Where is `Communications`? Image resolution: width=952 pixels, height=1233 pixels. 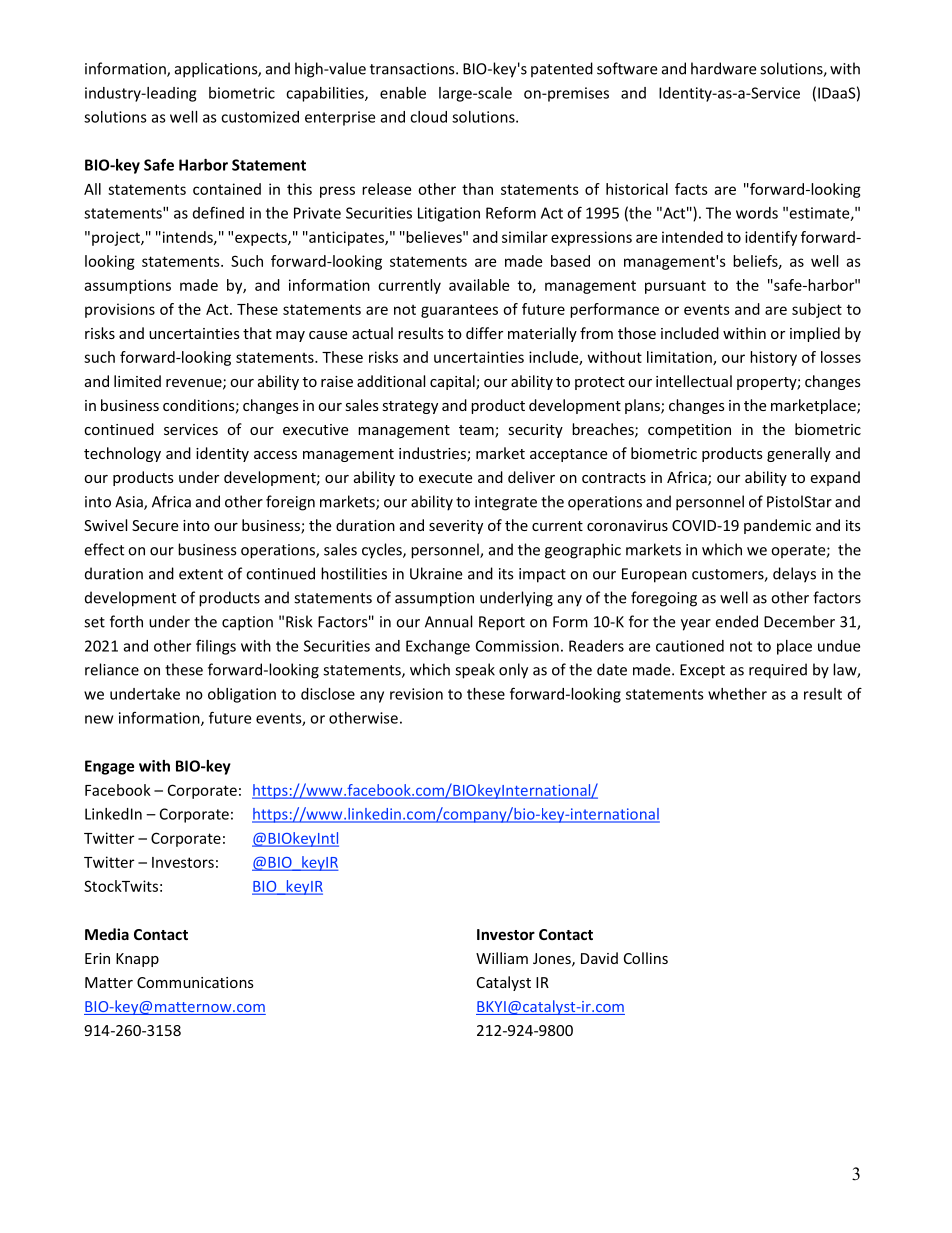
Communications is located at coordinates (195, 982).
